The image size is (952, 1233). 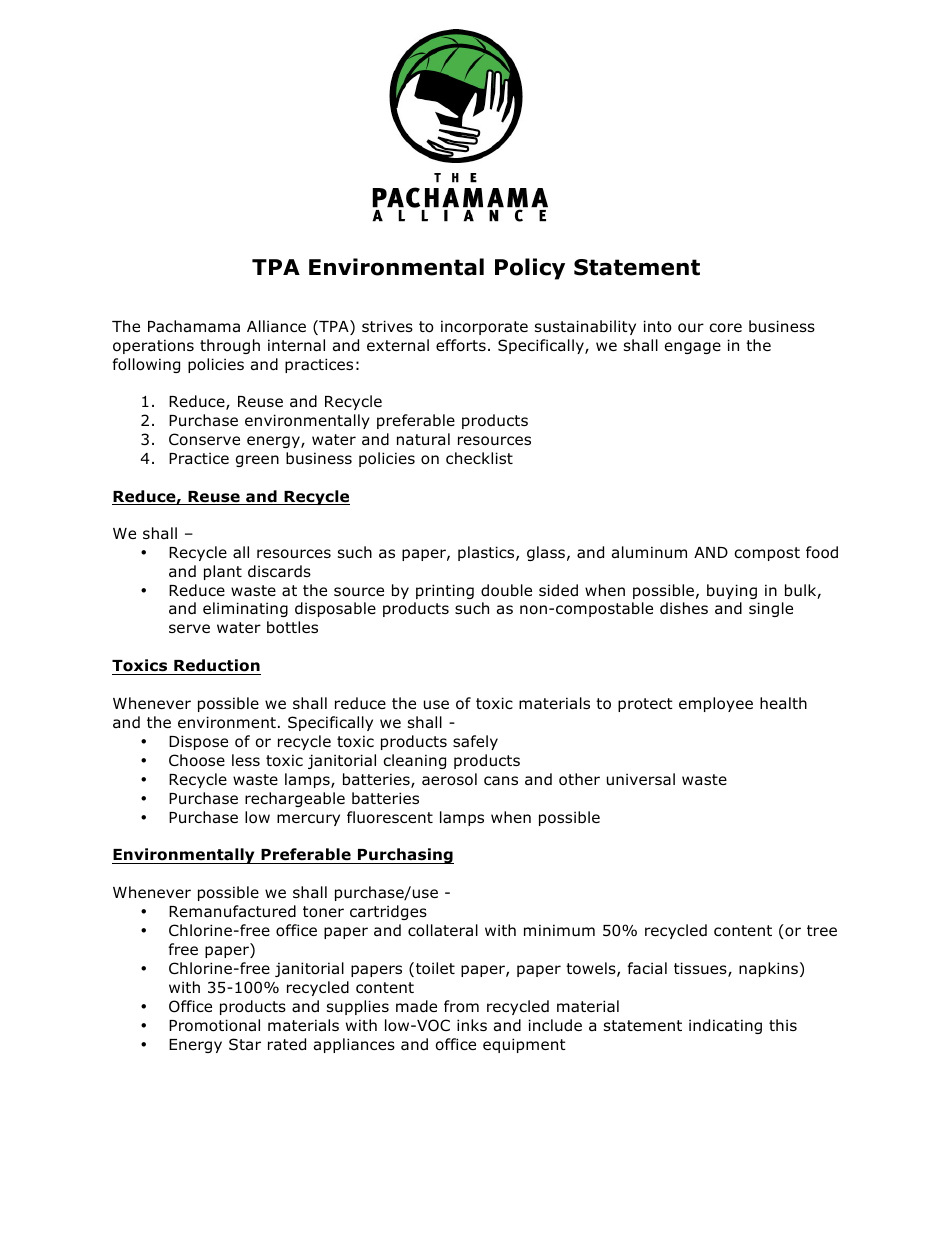 What do you see at coordinates (501, 780) in the document?
I see `cans` at bounding box center [501, 780].
